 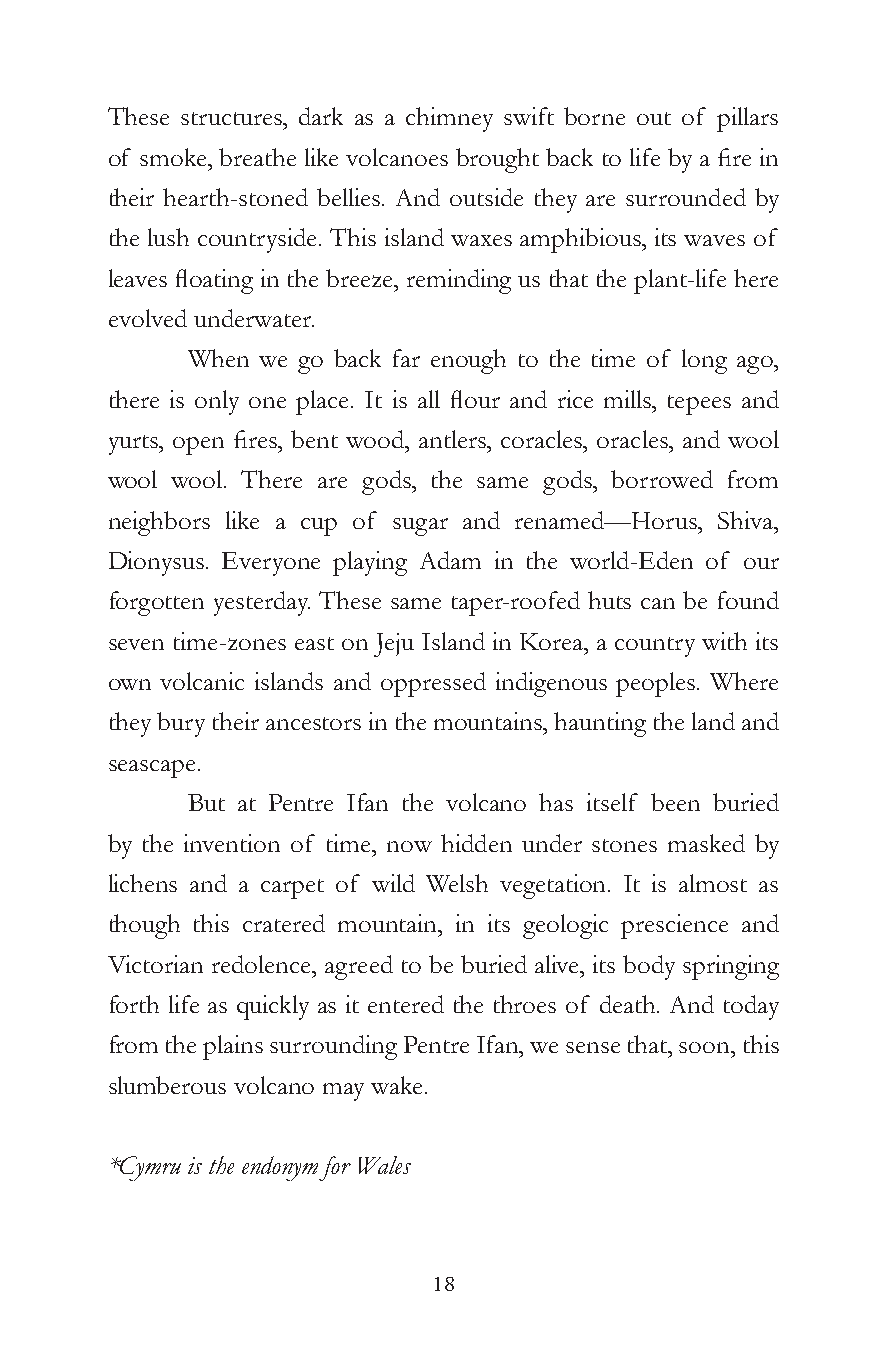 I want to click on peoples, so click(x=657, y=684).
